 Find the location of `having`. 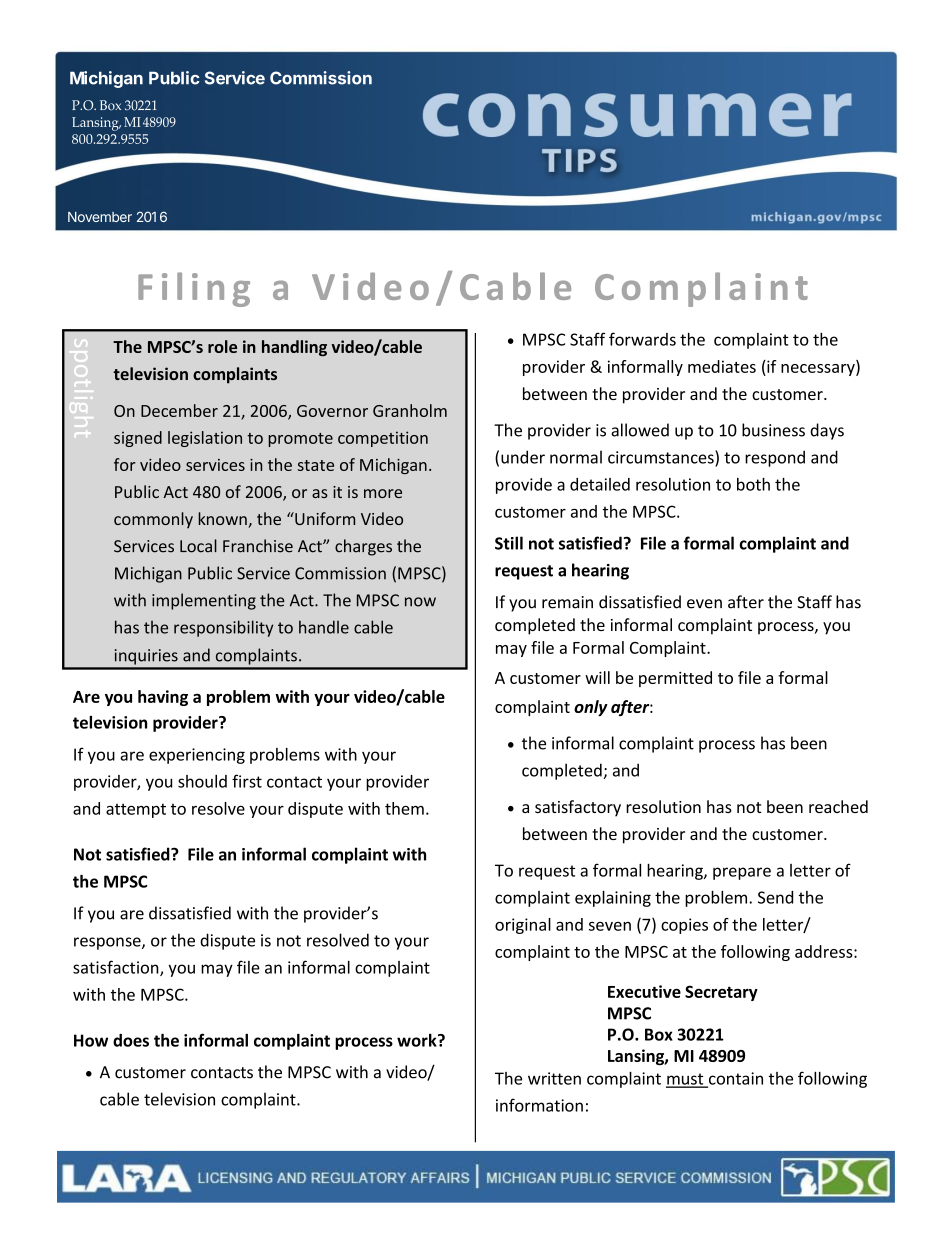

having is located at coordinates (163, 698).
